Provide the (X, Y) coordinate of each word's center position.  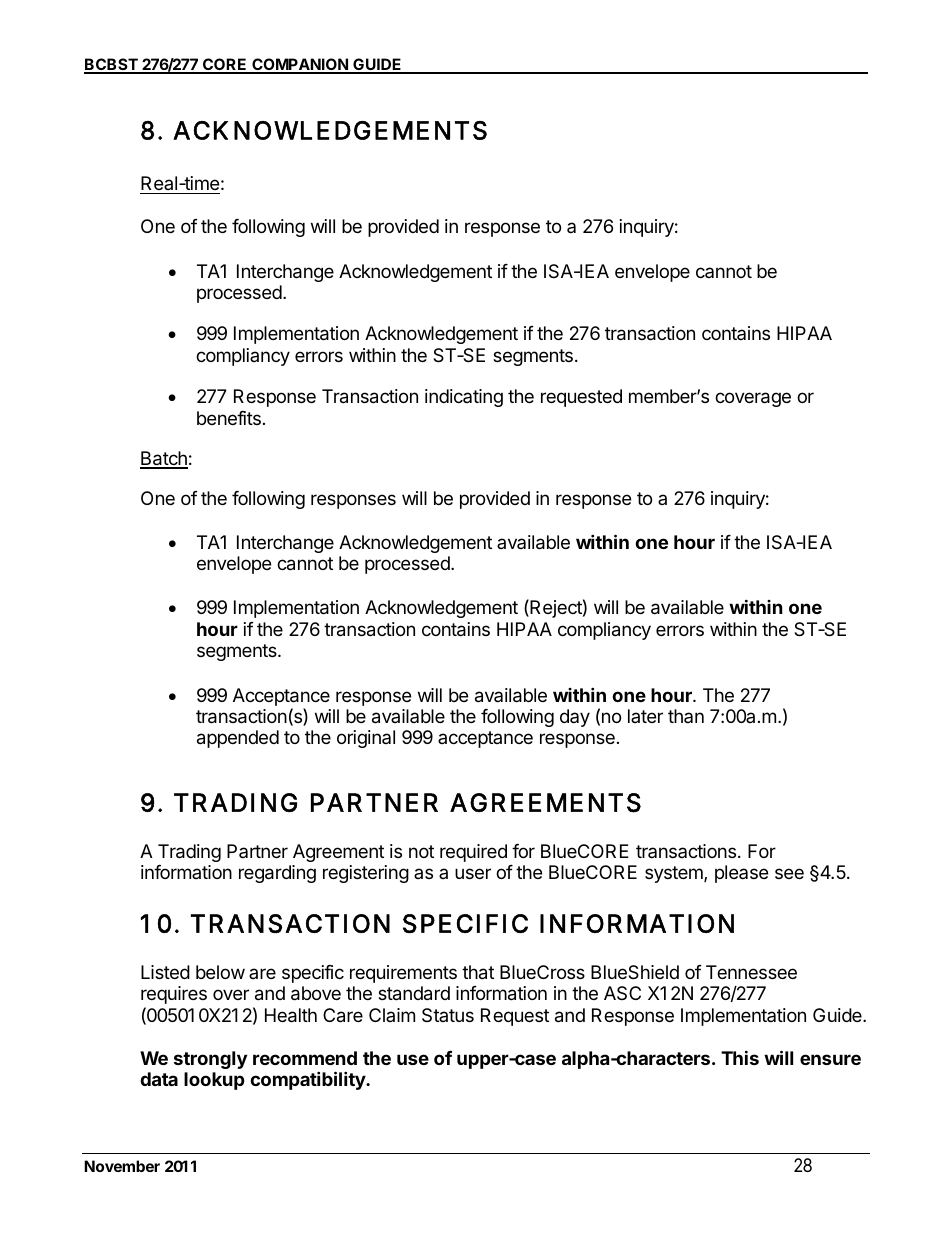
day (575, 718)
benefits (229, 418)
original (366, 739)
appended (238, 739)
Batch (164, 459)
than (686, 716)
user (473, 873)
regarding (277, 874)
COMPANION (300, 65)
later (645, 716)
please (741, 874)
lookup (214, 1081)
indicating (464, 398)
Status (448, 1015)
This (740, 1057)
